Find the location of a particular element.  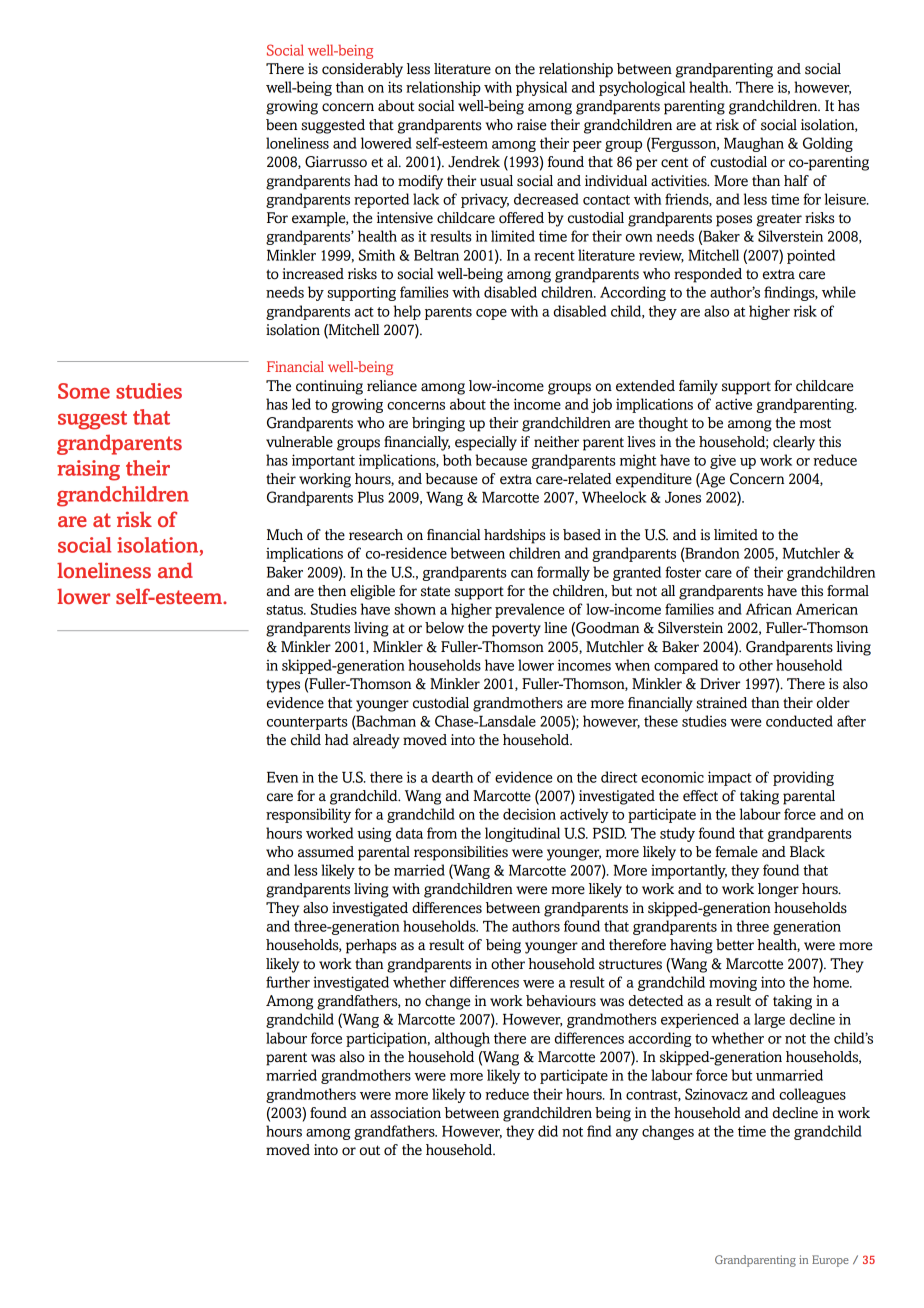

types is located at coordinates (283, 686).
